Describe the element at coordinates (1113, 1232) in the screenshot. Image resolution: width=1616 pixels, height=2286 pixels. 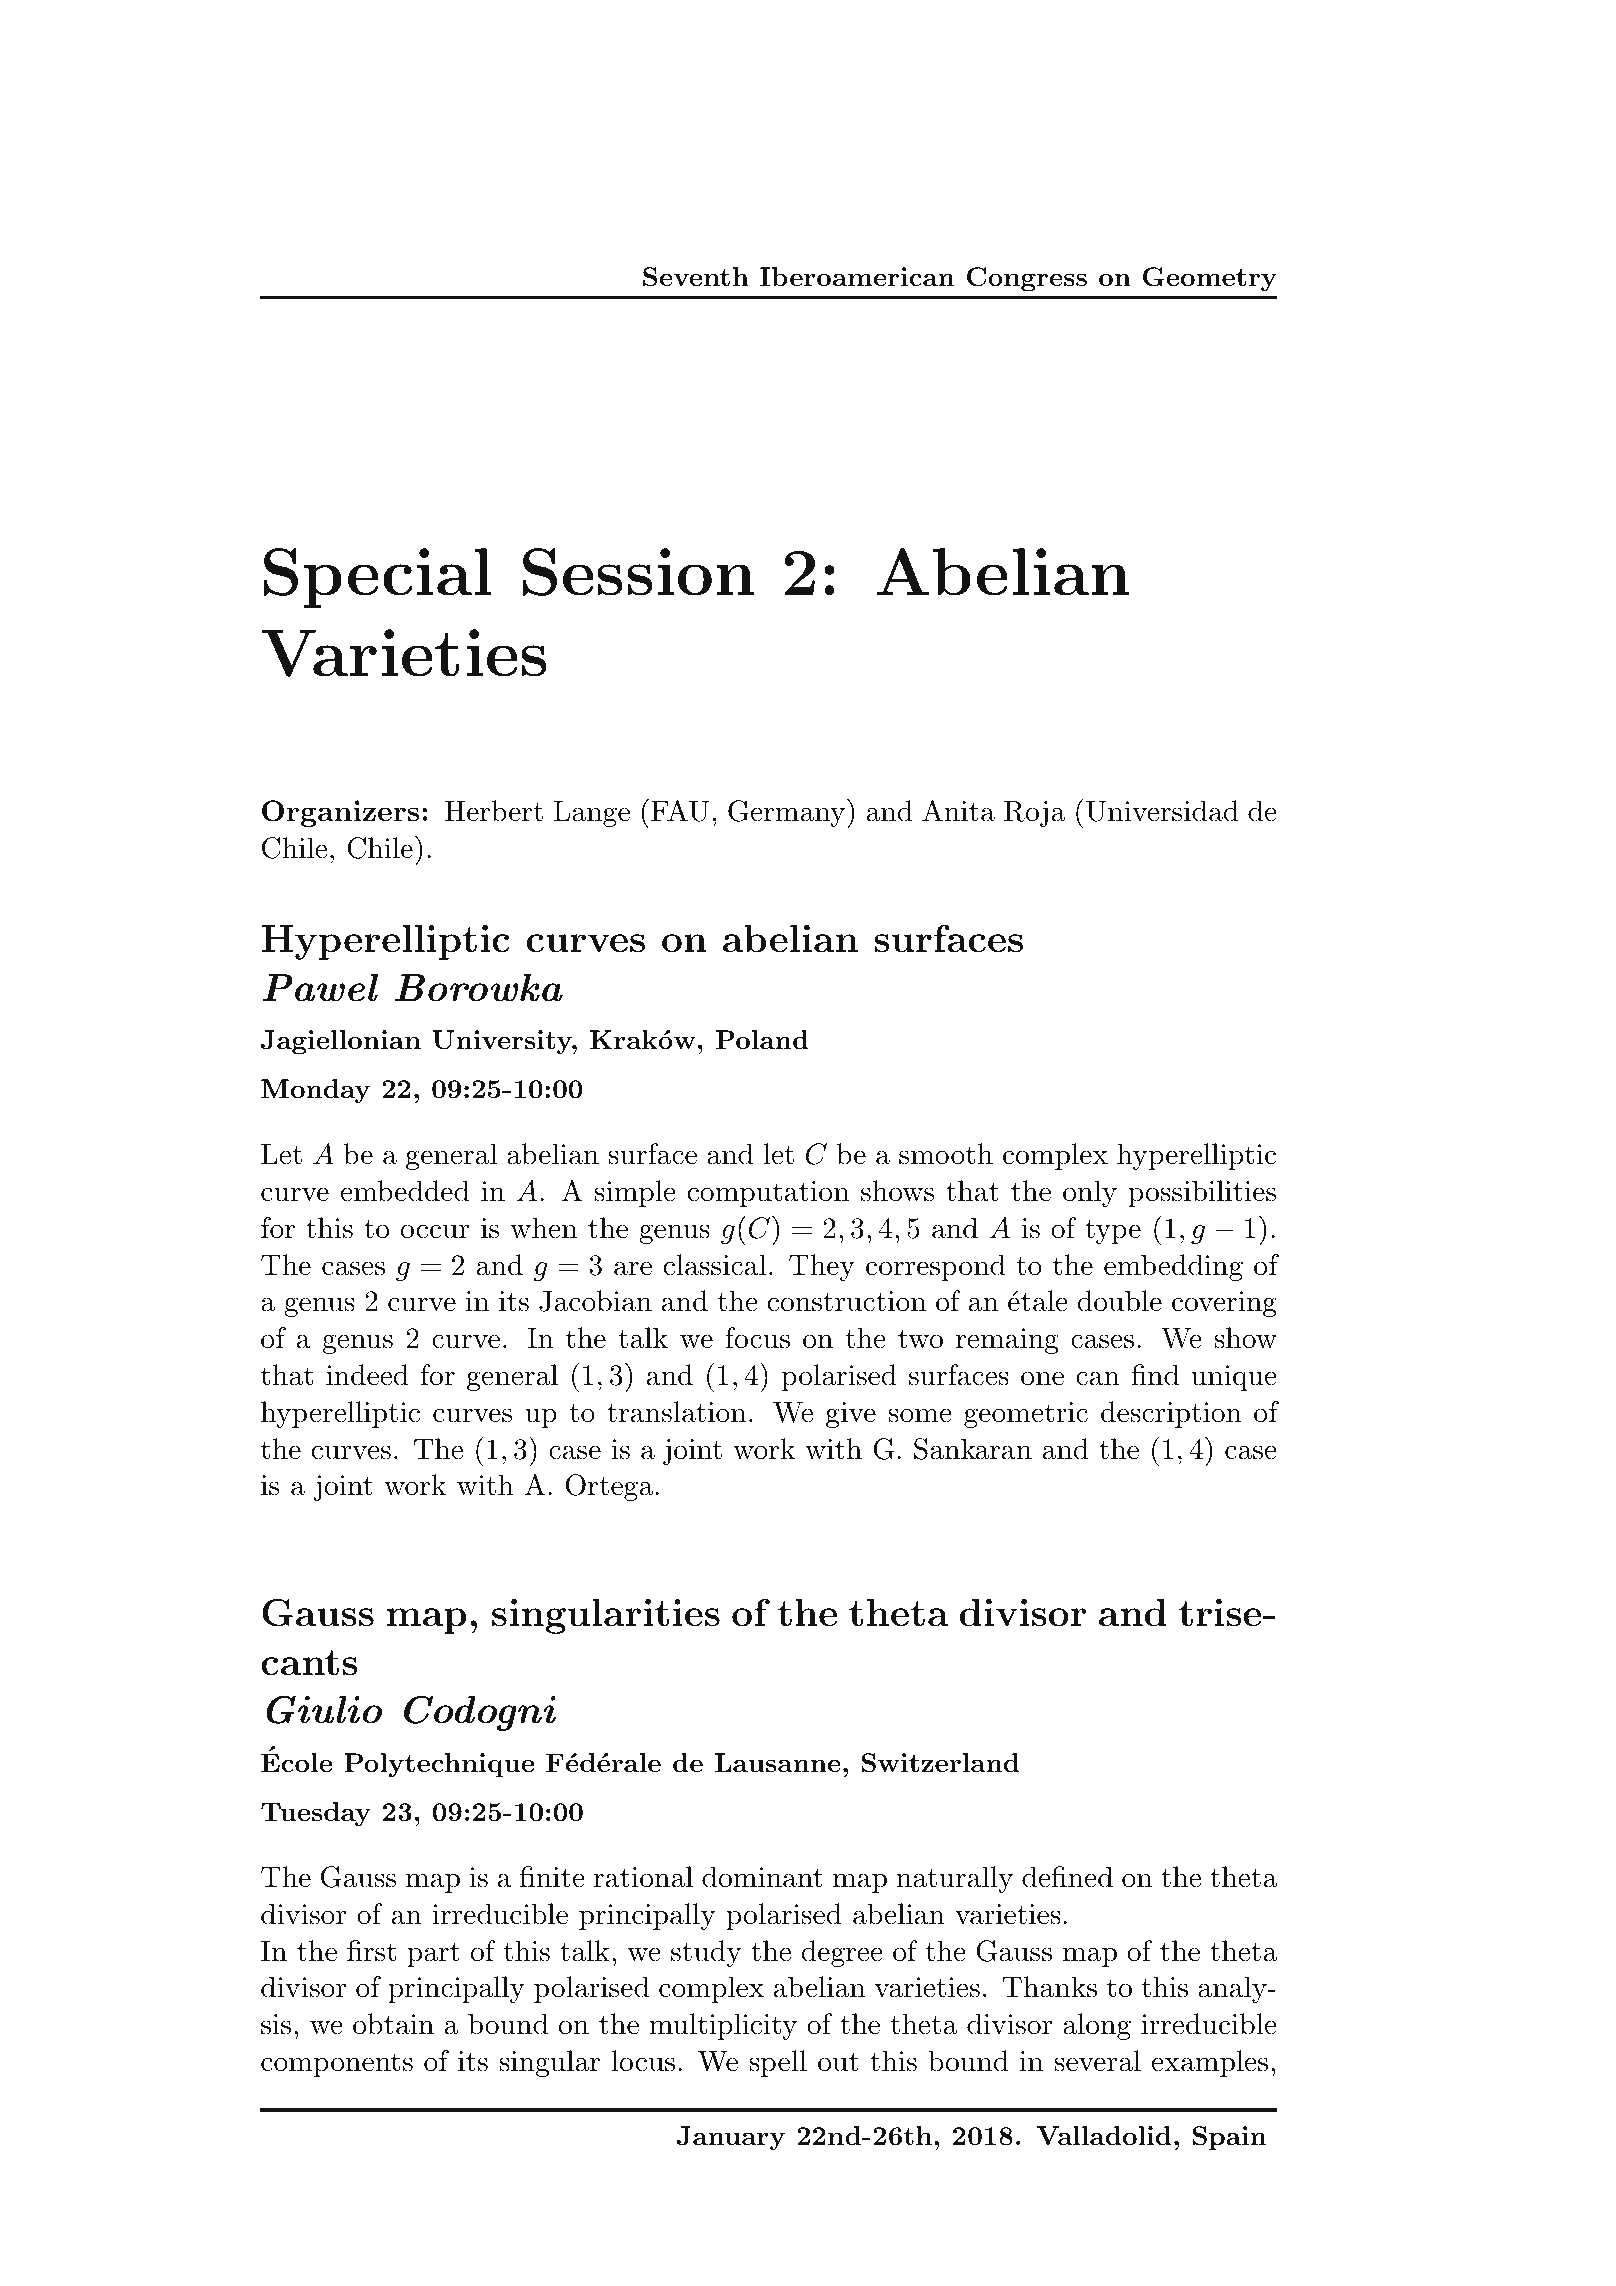
I see `type` at that location.
